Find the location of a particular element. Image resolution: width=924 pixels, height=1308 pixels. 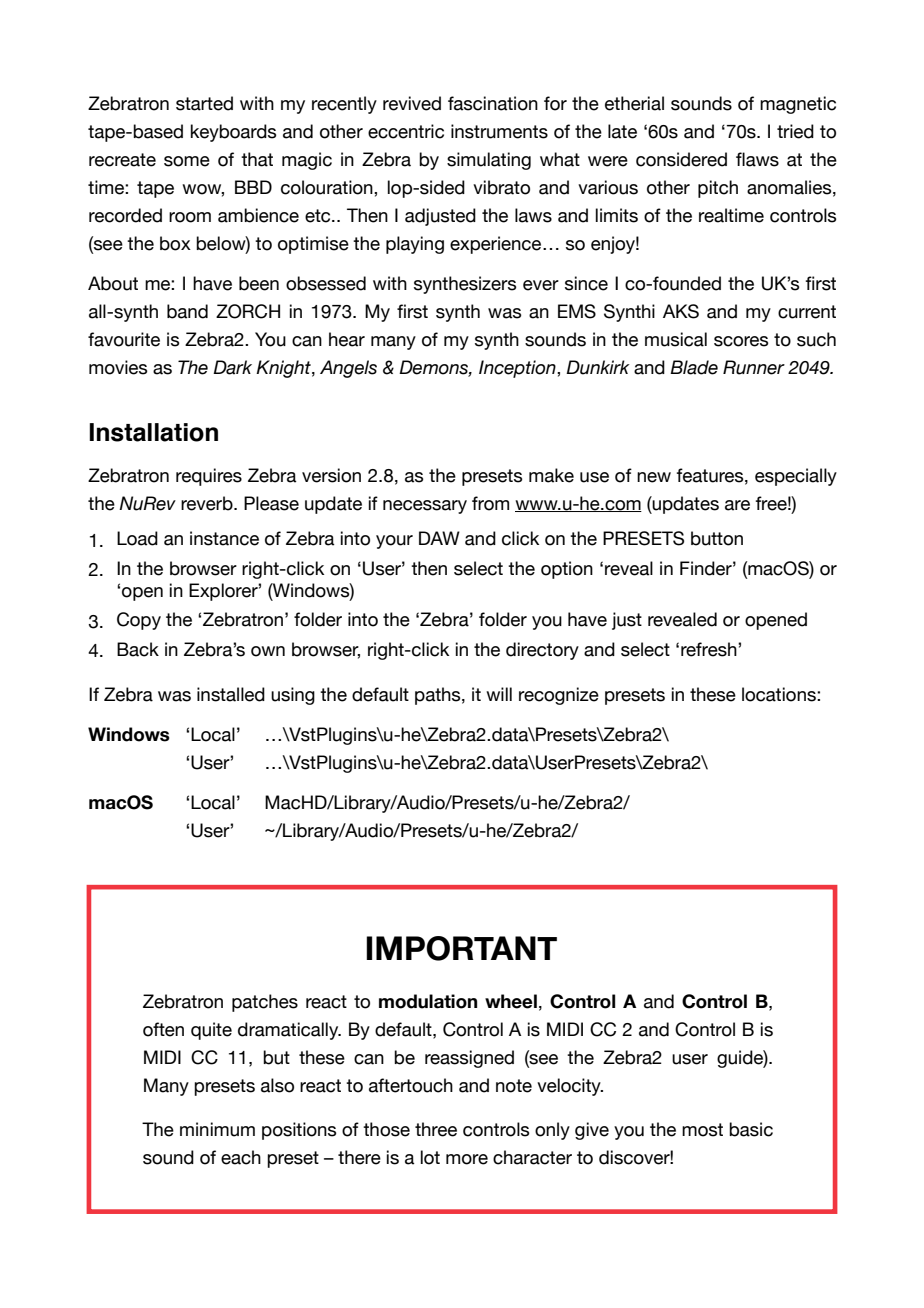

directory is located at coordinates (542, 651).
